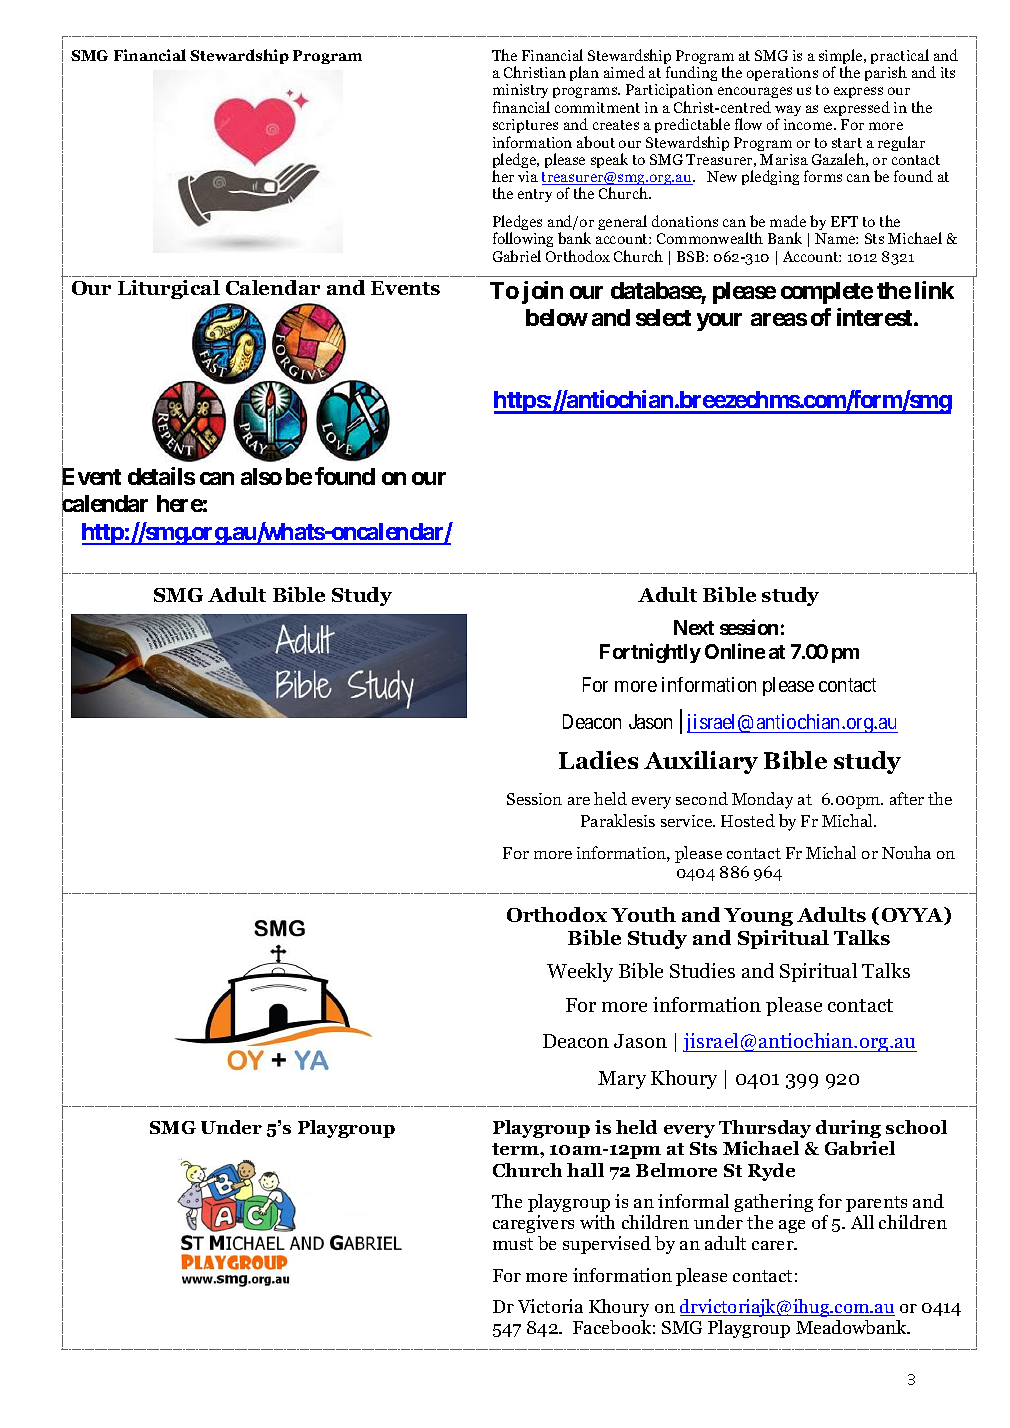 The image size is (1010, 1428). What do you see at coordinates (557, 317) in the screenshot?
I see `below` at bounding box center [557, 317].
